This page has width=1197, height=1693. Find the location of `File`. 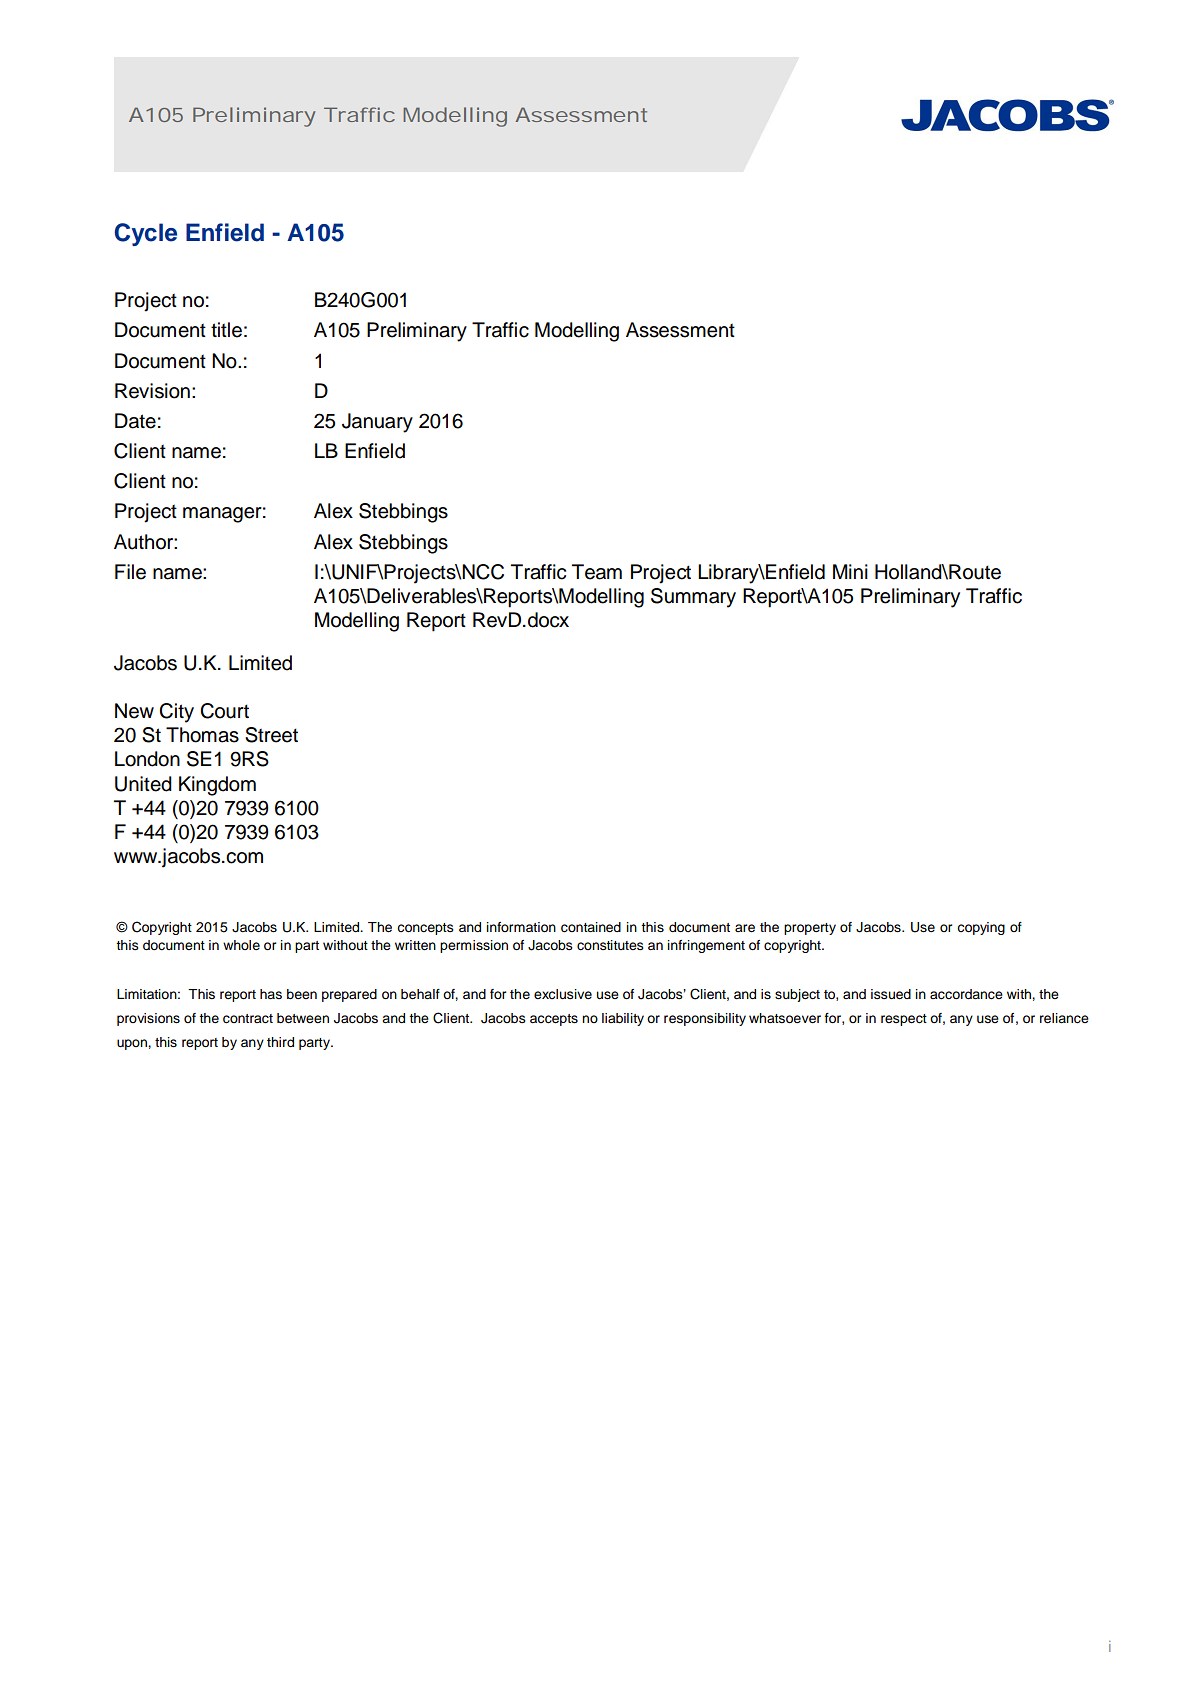

File is located at coordinates (130, 572).
